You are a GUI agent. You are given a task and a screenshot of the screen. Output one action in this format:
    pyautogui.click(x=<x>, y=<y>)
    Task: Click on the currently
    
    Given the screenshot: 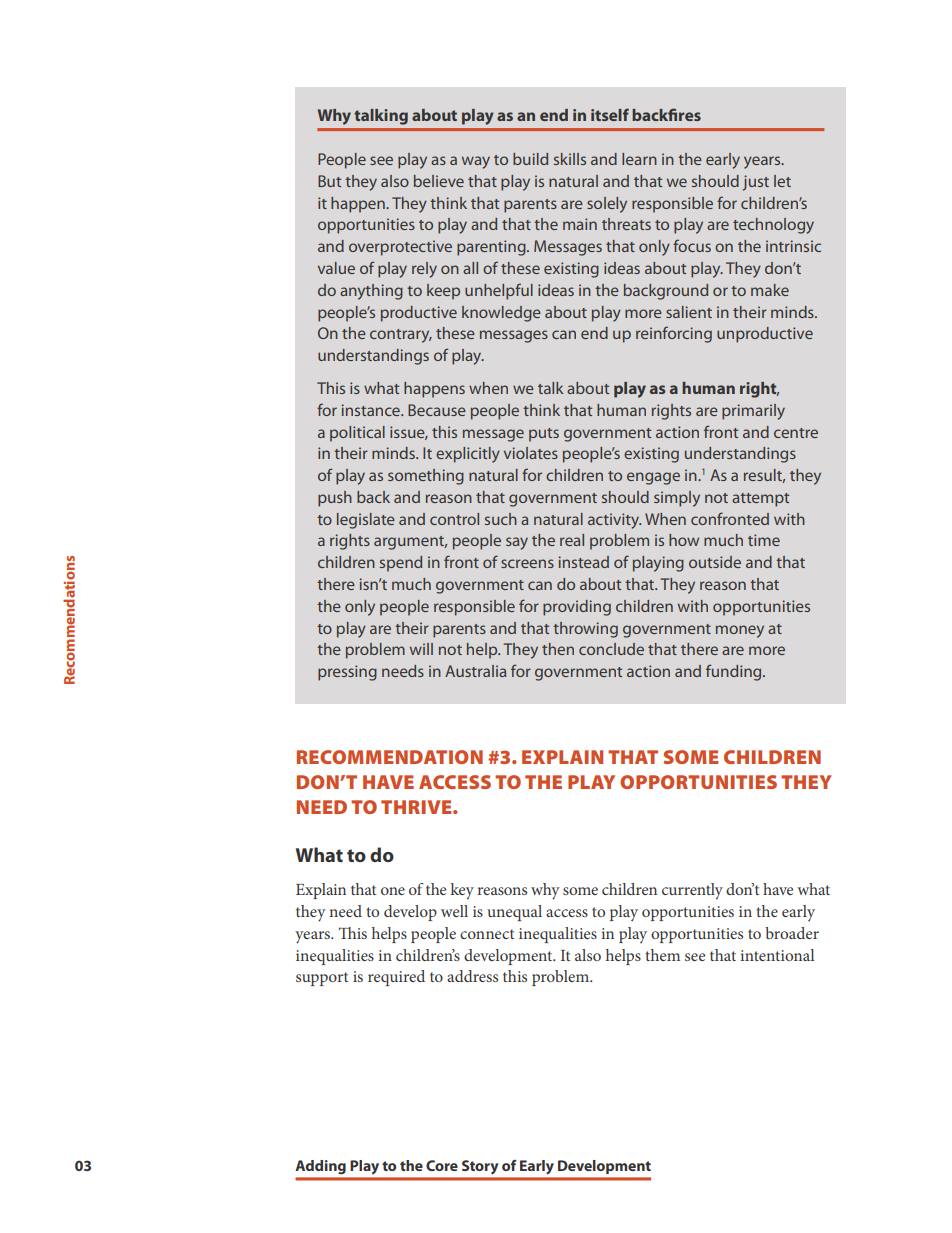 What is the action you would take?
    pyautogui.click(x=692, y=891)
